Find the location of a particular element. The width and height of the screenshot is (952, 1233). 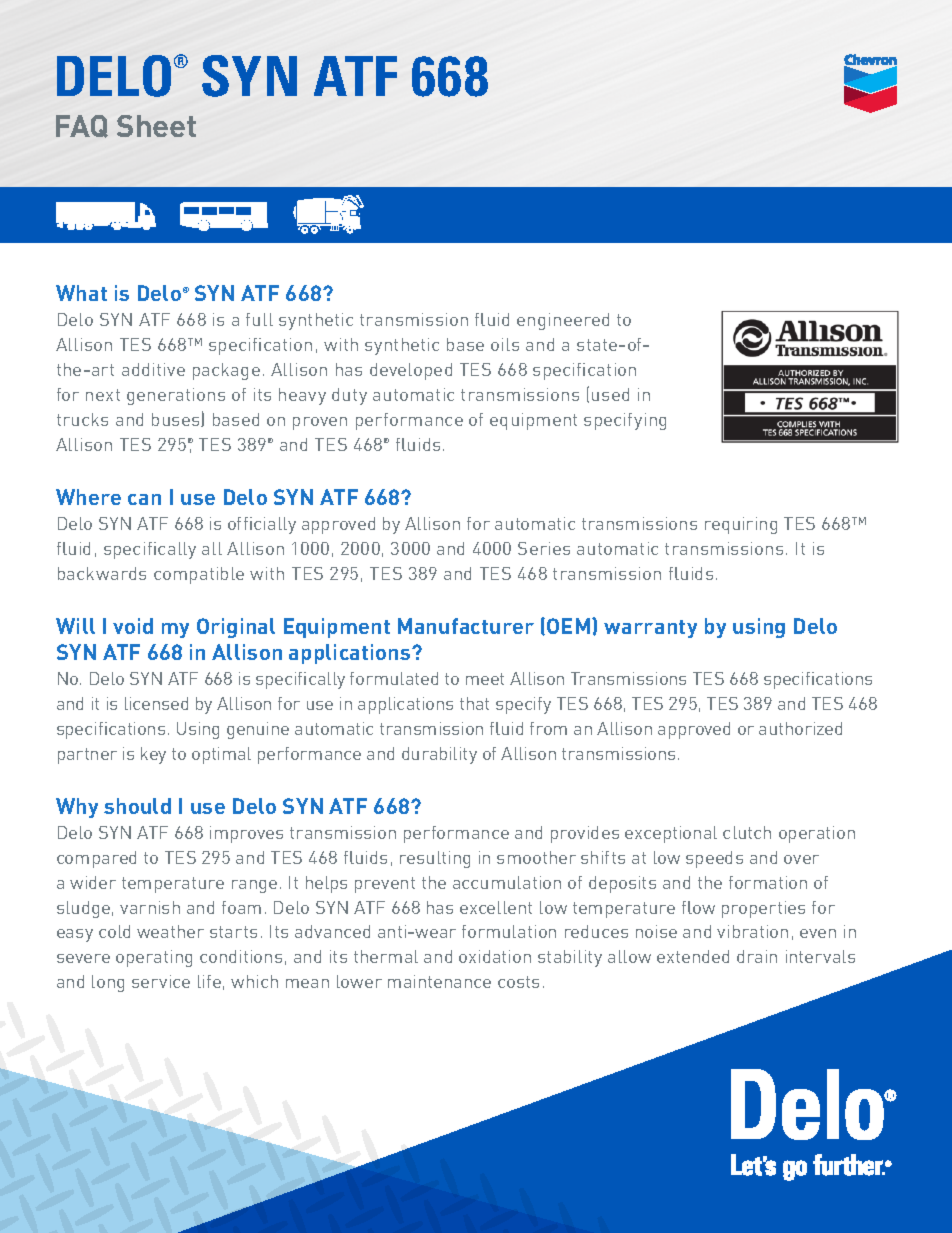

authorized is located at coordinates (800, 728).
